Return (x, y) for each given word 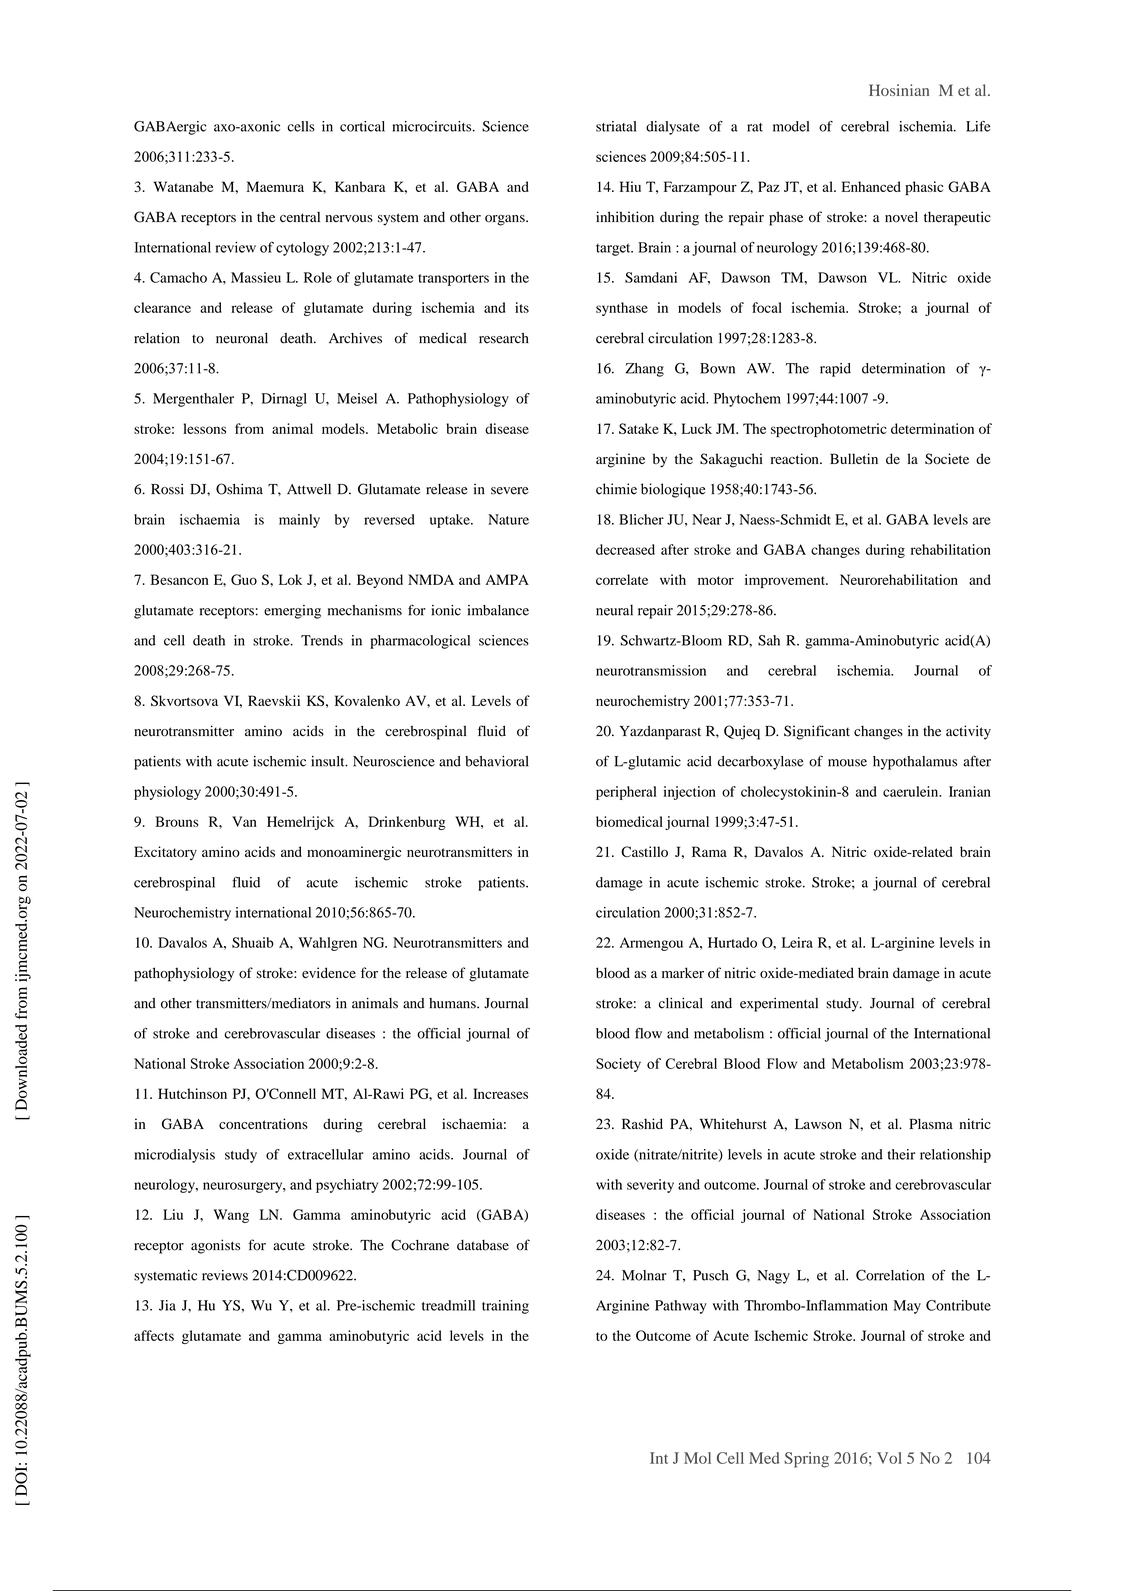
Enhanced (871, 186)
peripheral (626, 793)
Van (244, 821)
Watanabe (183, 186)
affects (154, 1335)
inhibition (625, 217)
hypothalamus (915, 763)
